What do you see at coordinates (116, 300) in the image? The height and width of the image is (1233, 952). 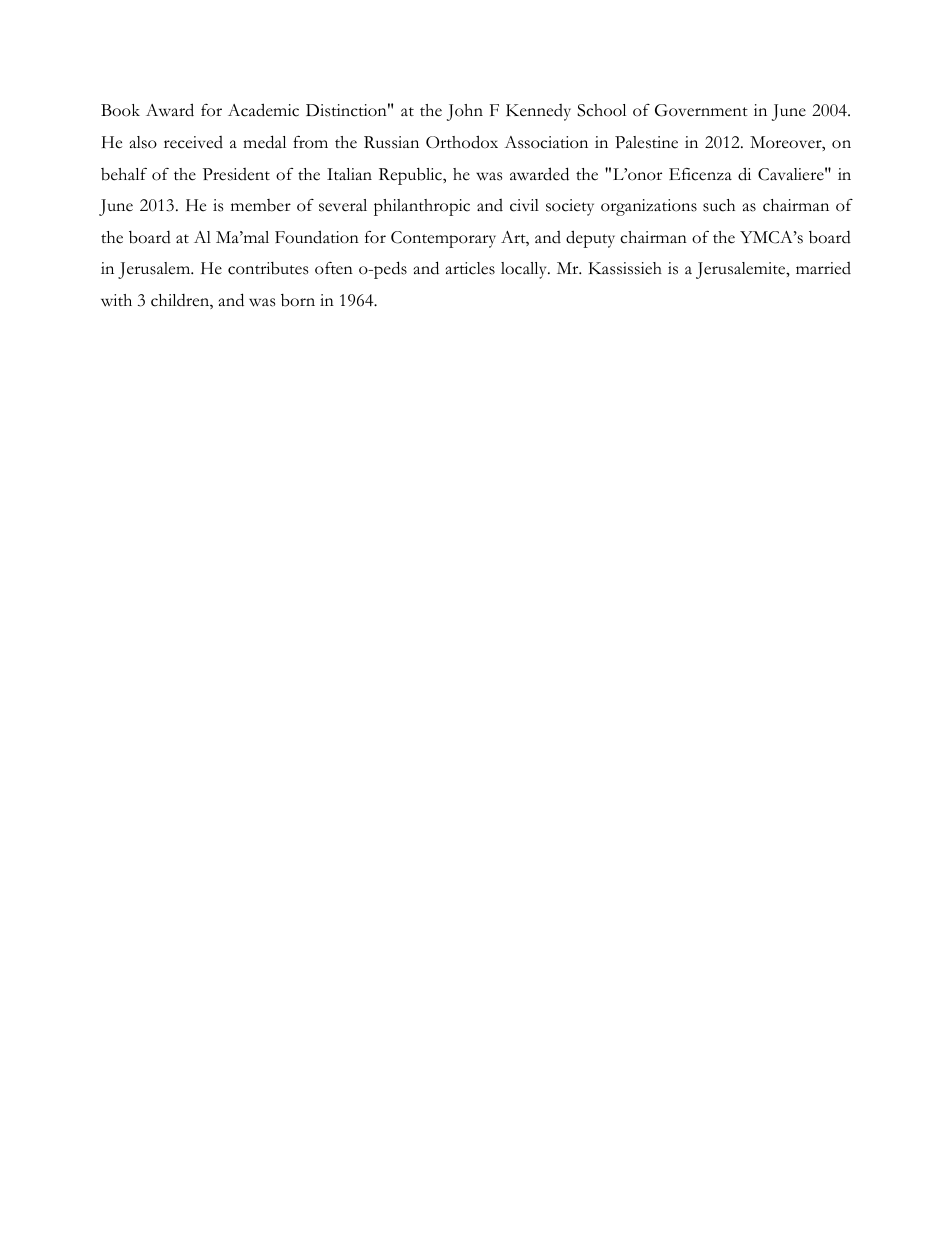 I see `with` at bounding box center [116, 300].
